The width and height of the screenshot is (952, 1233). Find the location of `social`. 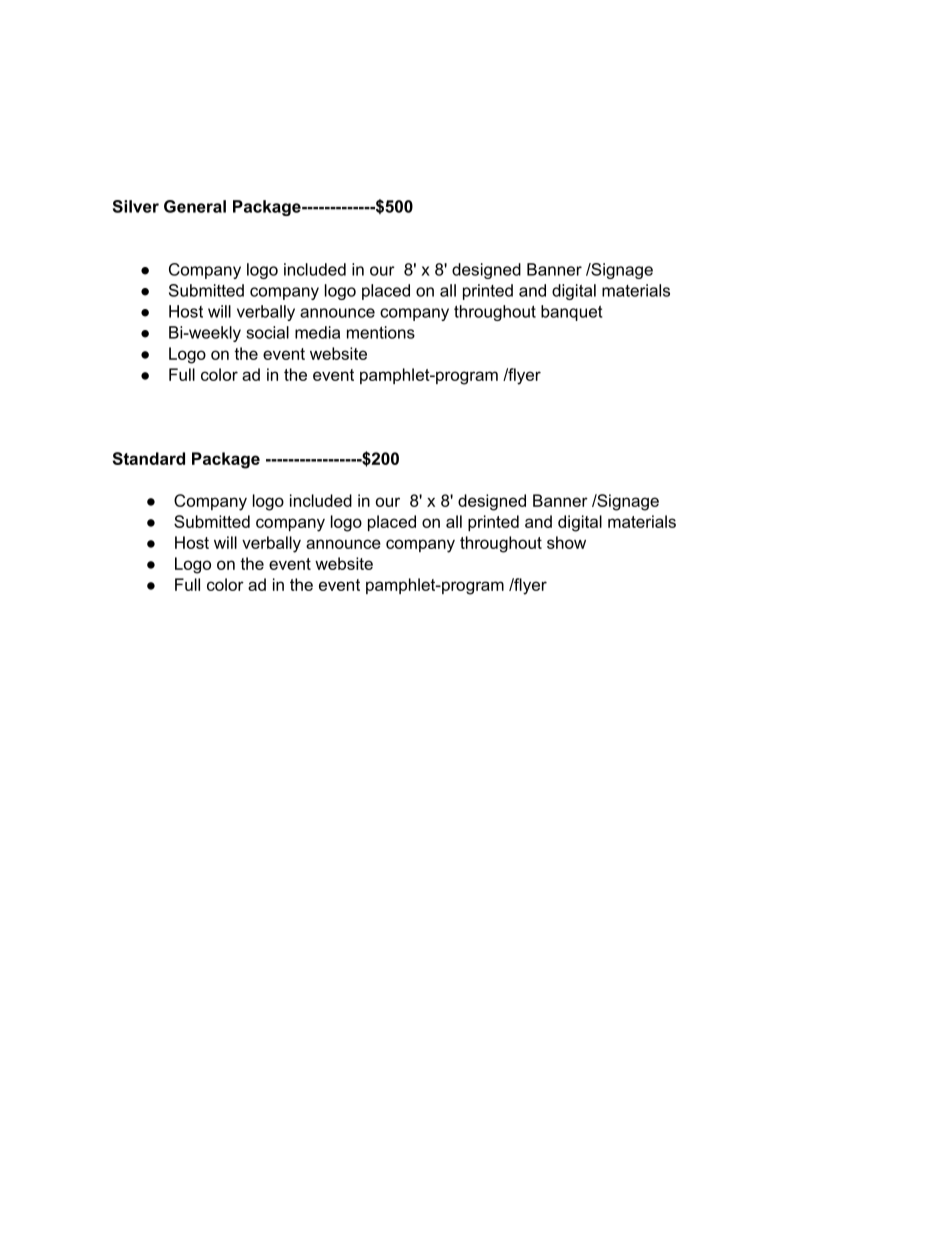

social is located at coordinates (267, 332).
